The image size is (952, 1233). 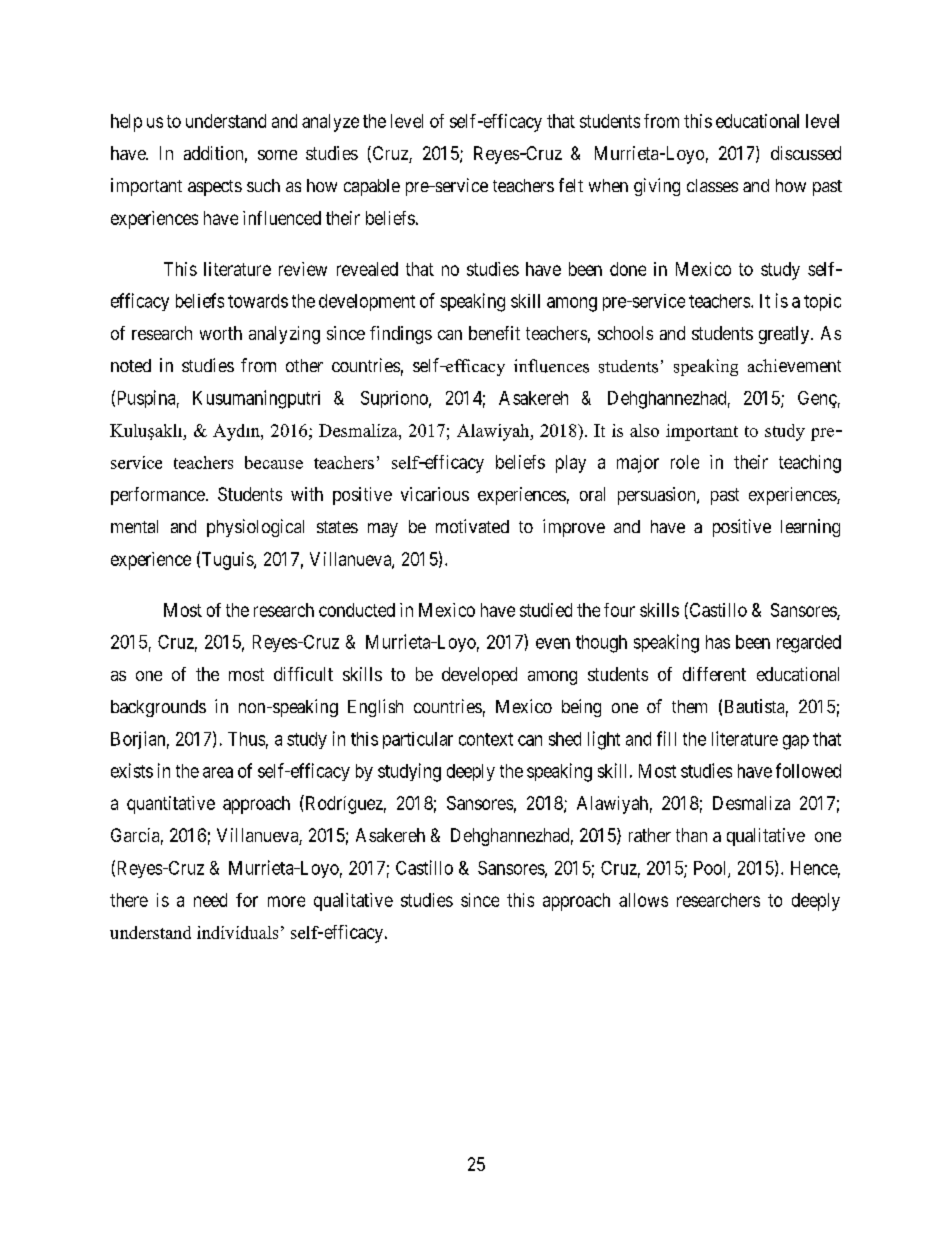 What do you see at coordinates (472, 526) in the page?
I see `motivated` at bounding box center [472, 526].
